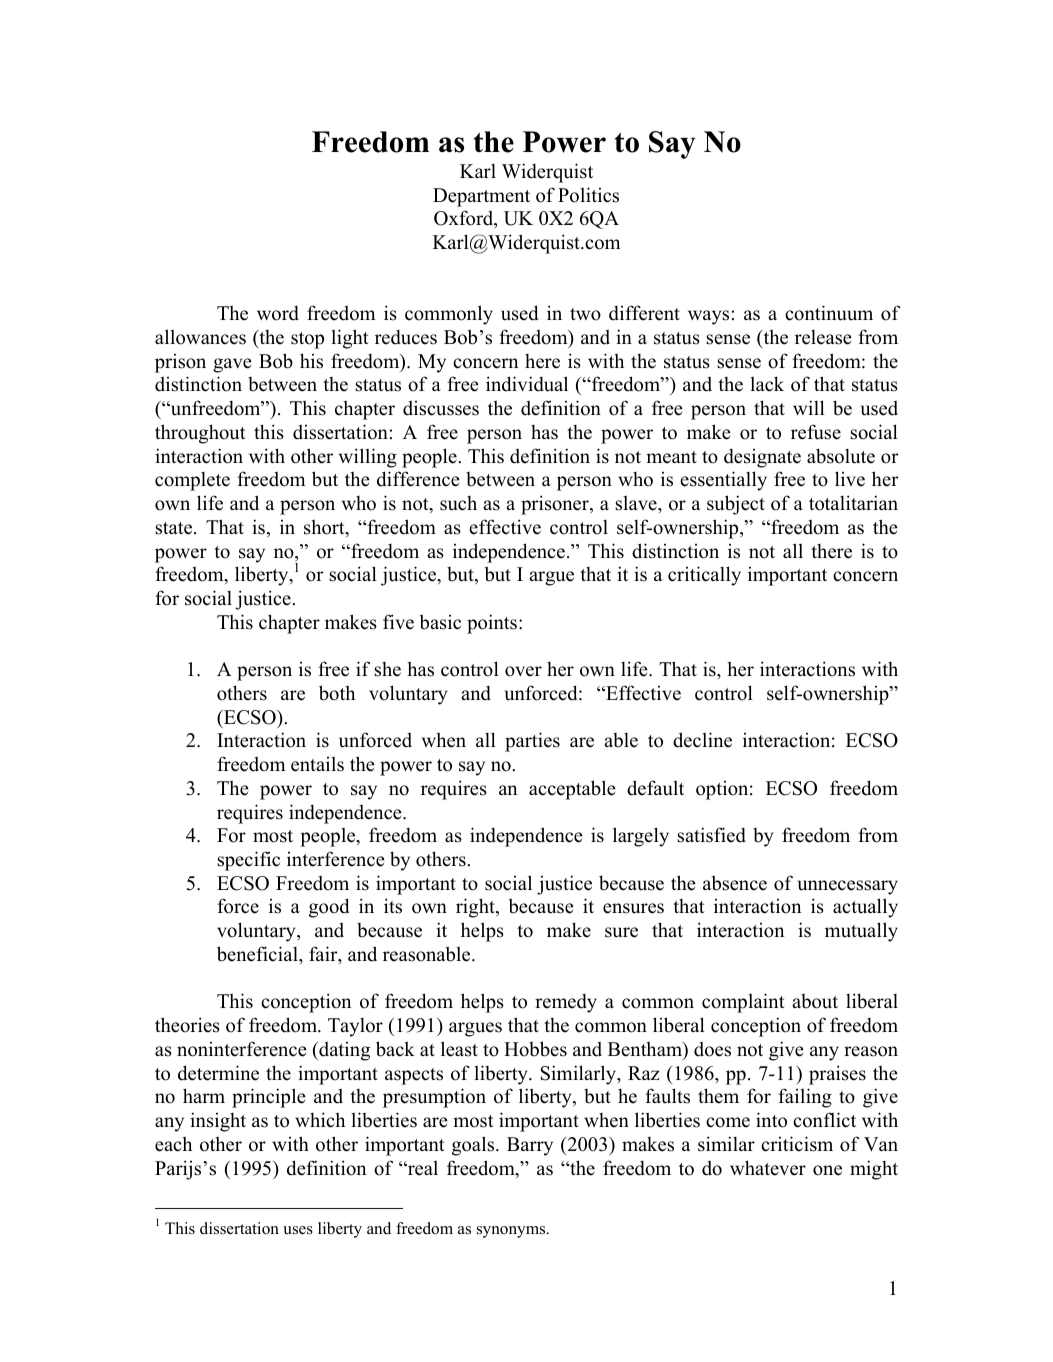  Describe the element at coordinates (481, 197) in the screenshot. I see `Department` at that location.
